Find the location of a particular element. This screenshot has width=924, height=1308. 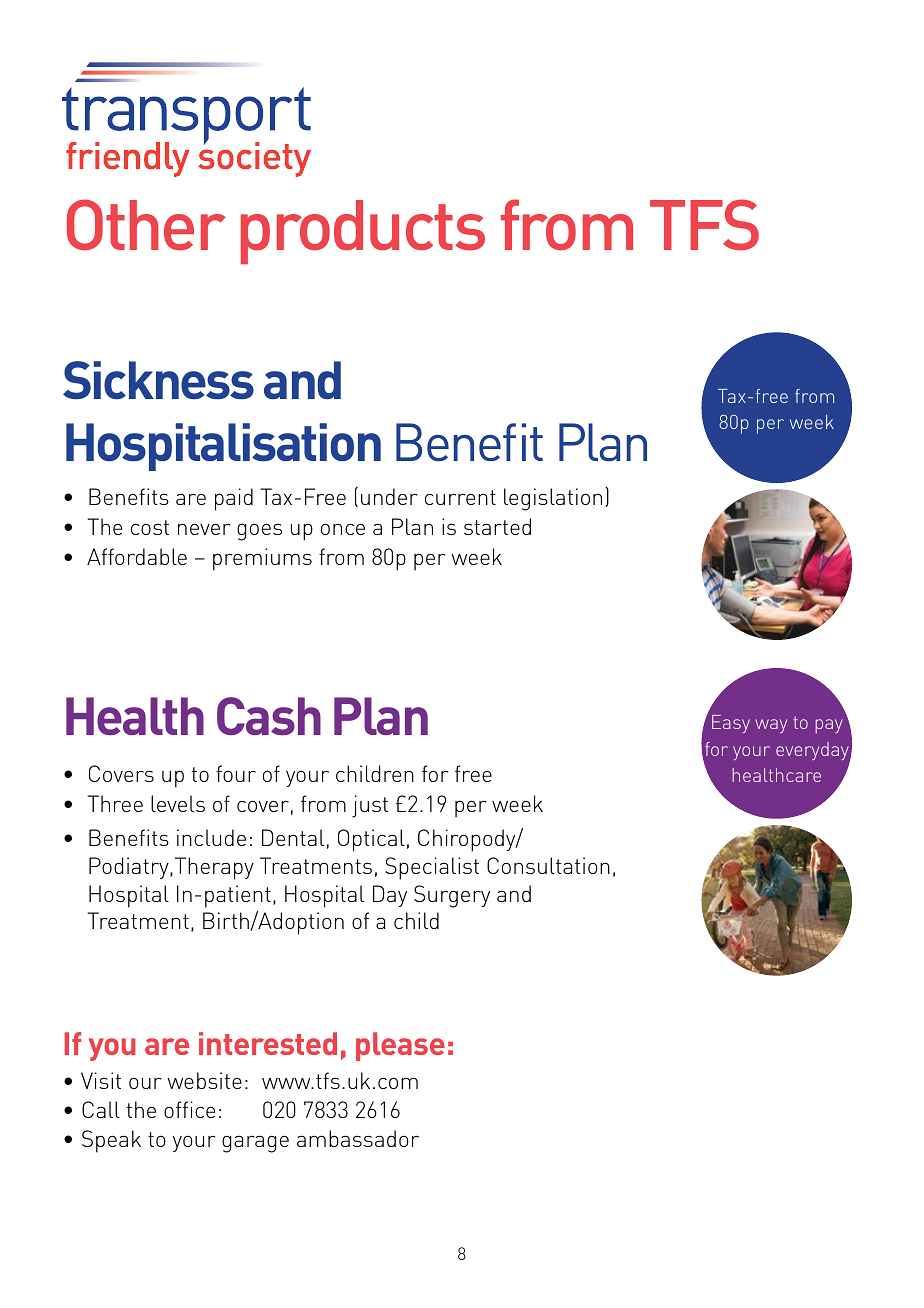

ambassador is located at coordinates (358, 1138).
